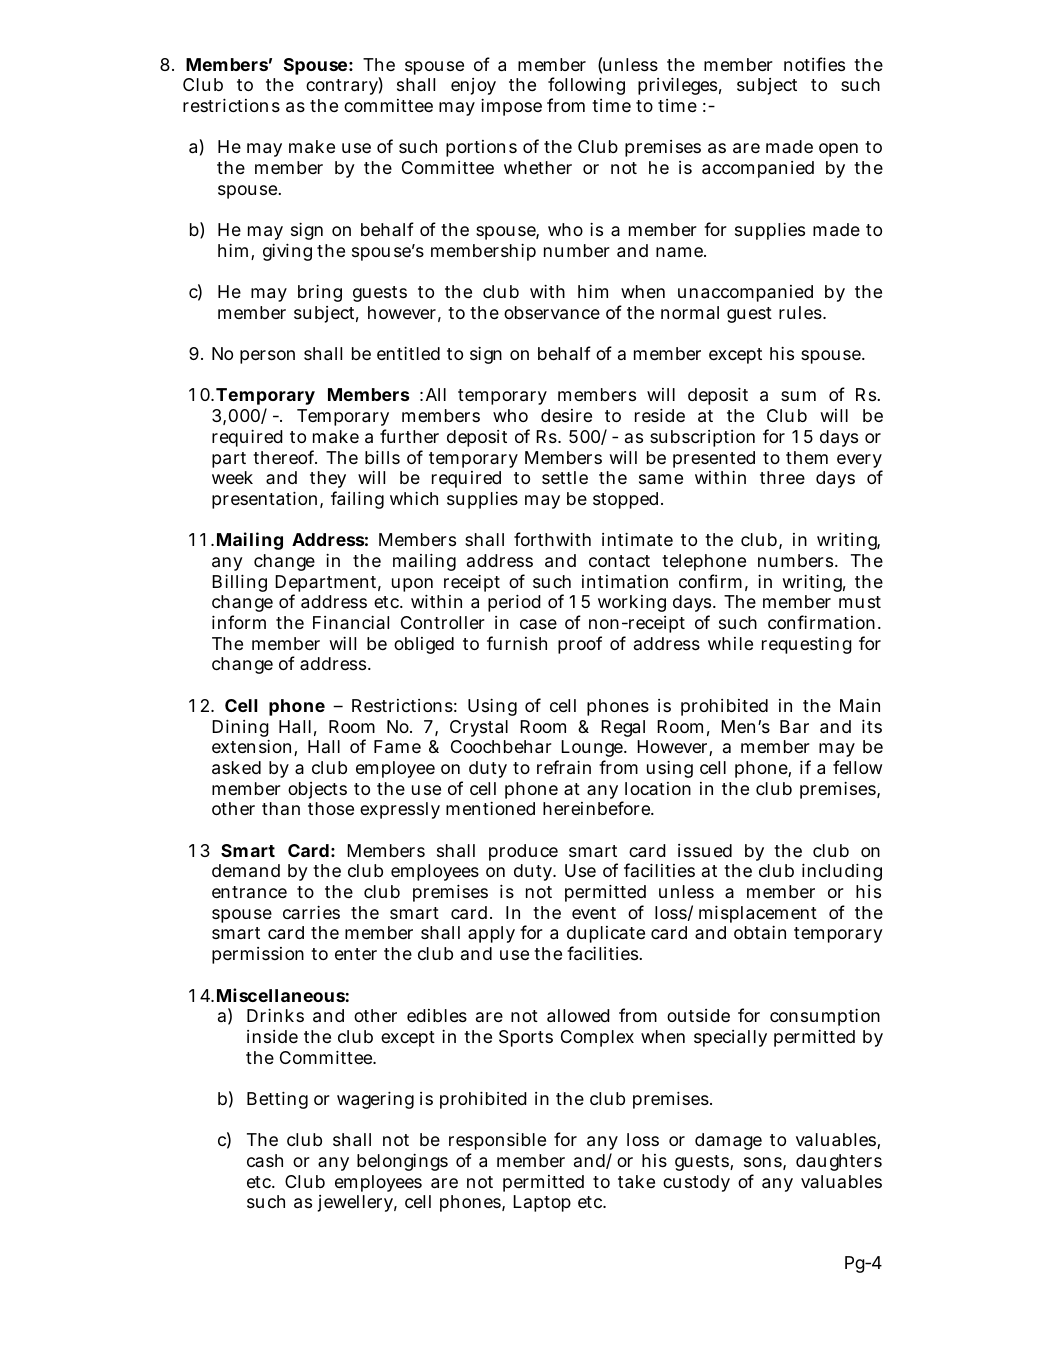  Describe the element at coordinates (265, 1160) in the image. I see `cash` at that location.
